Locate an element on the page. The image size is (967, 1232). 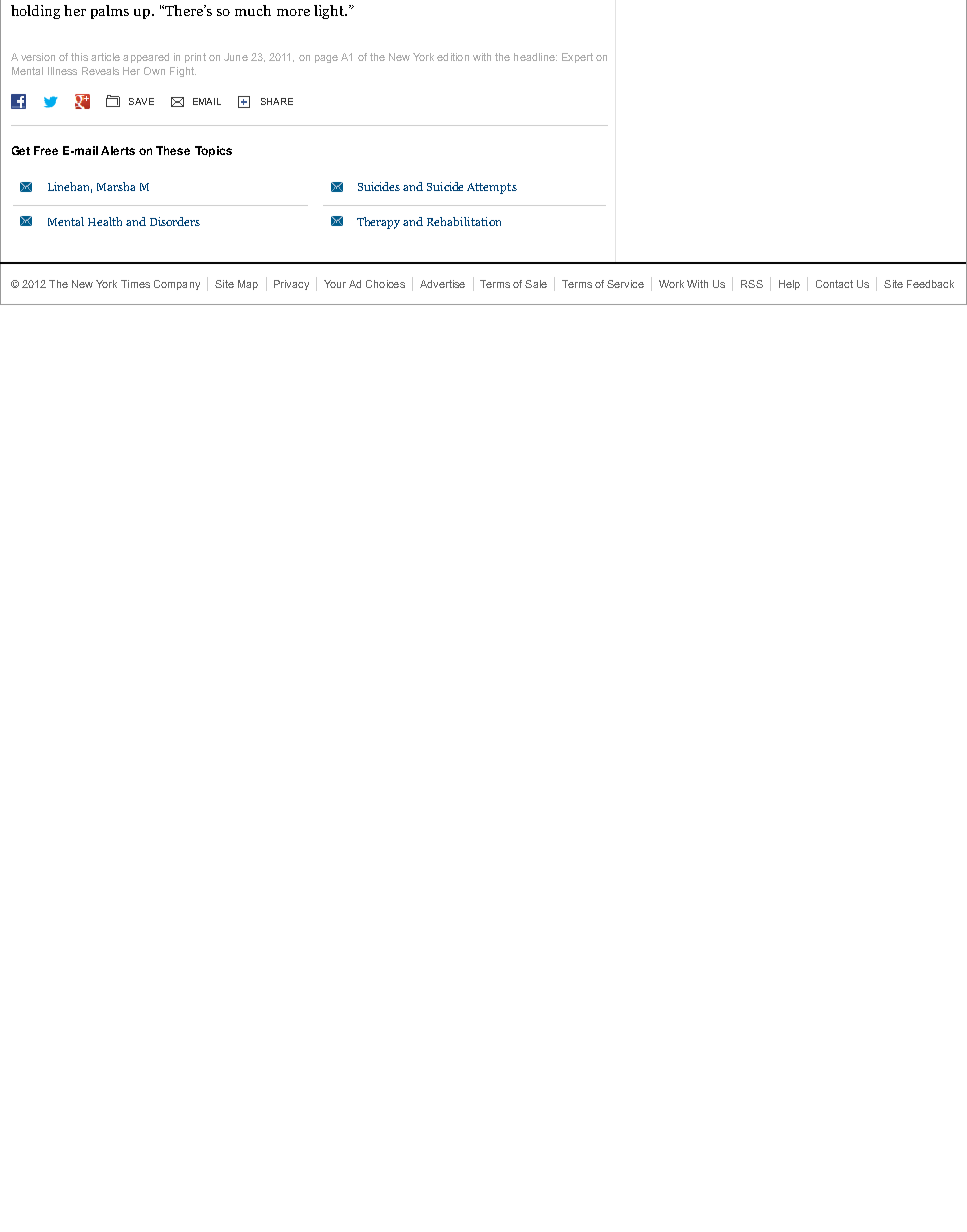
light is located at coordinates (330, 12).
